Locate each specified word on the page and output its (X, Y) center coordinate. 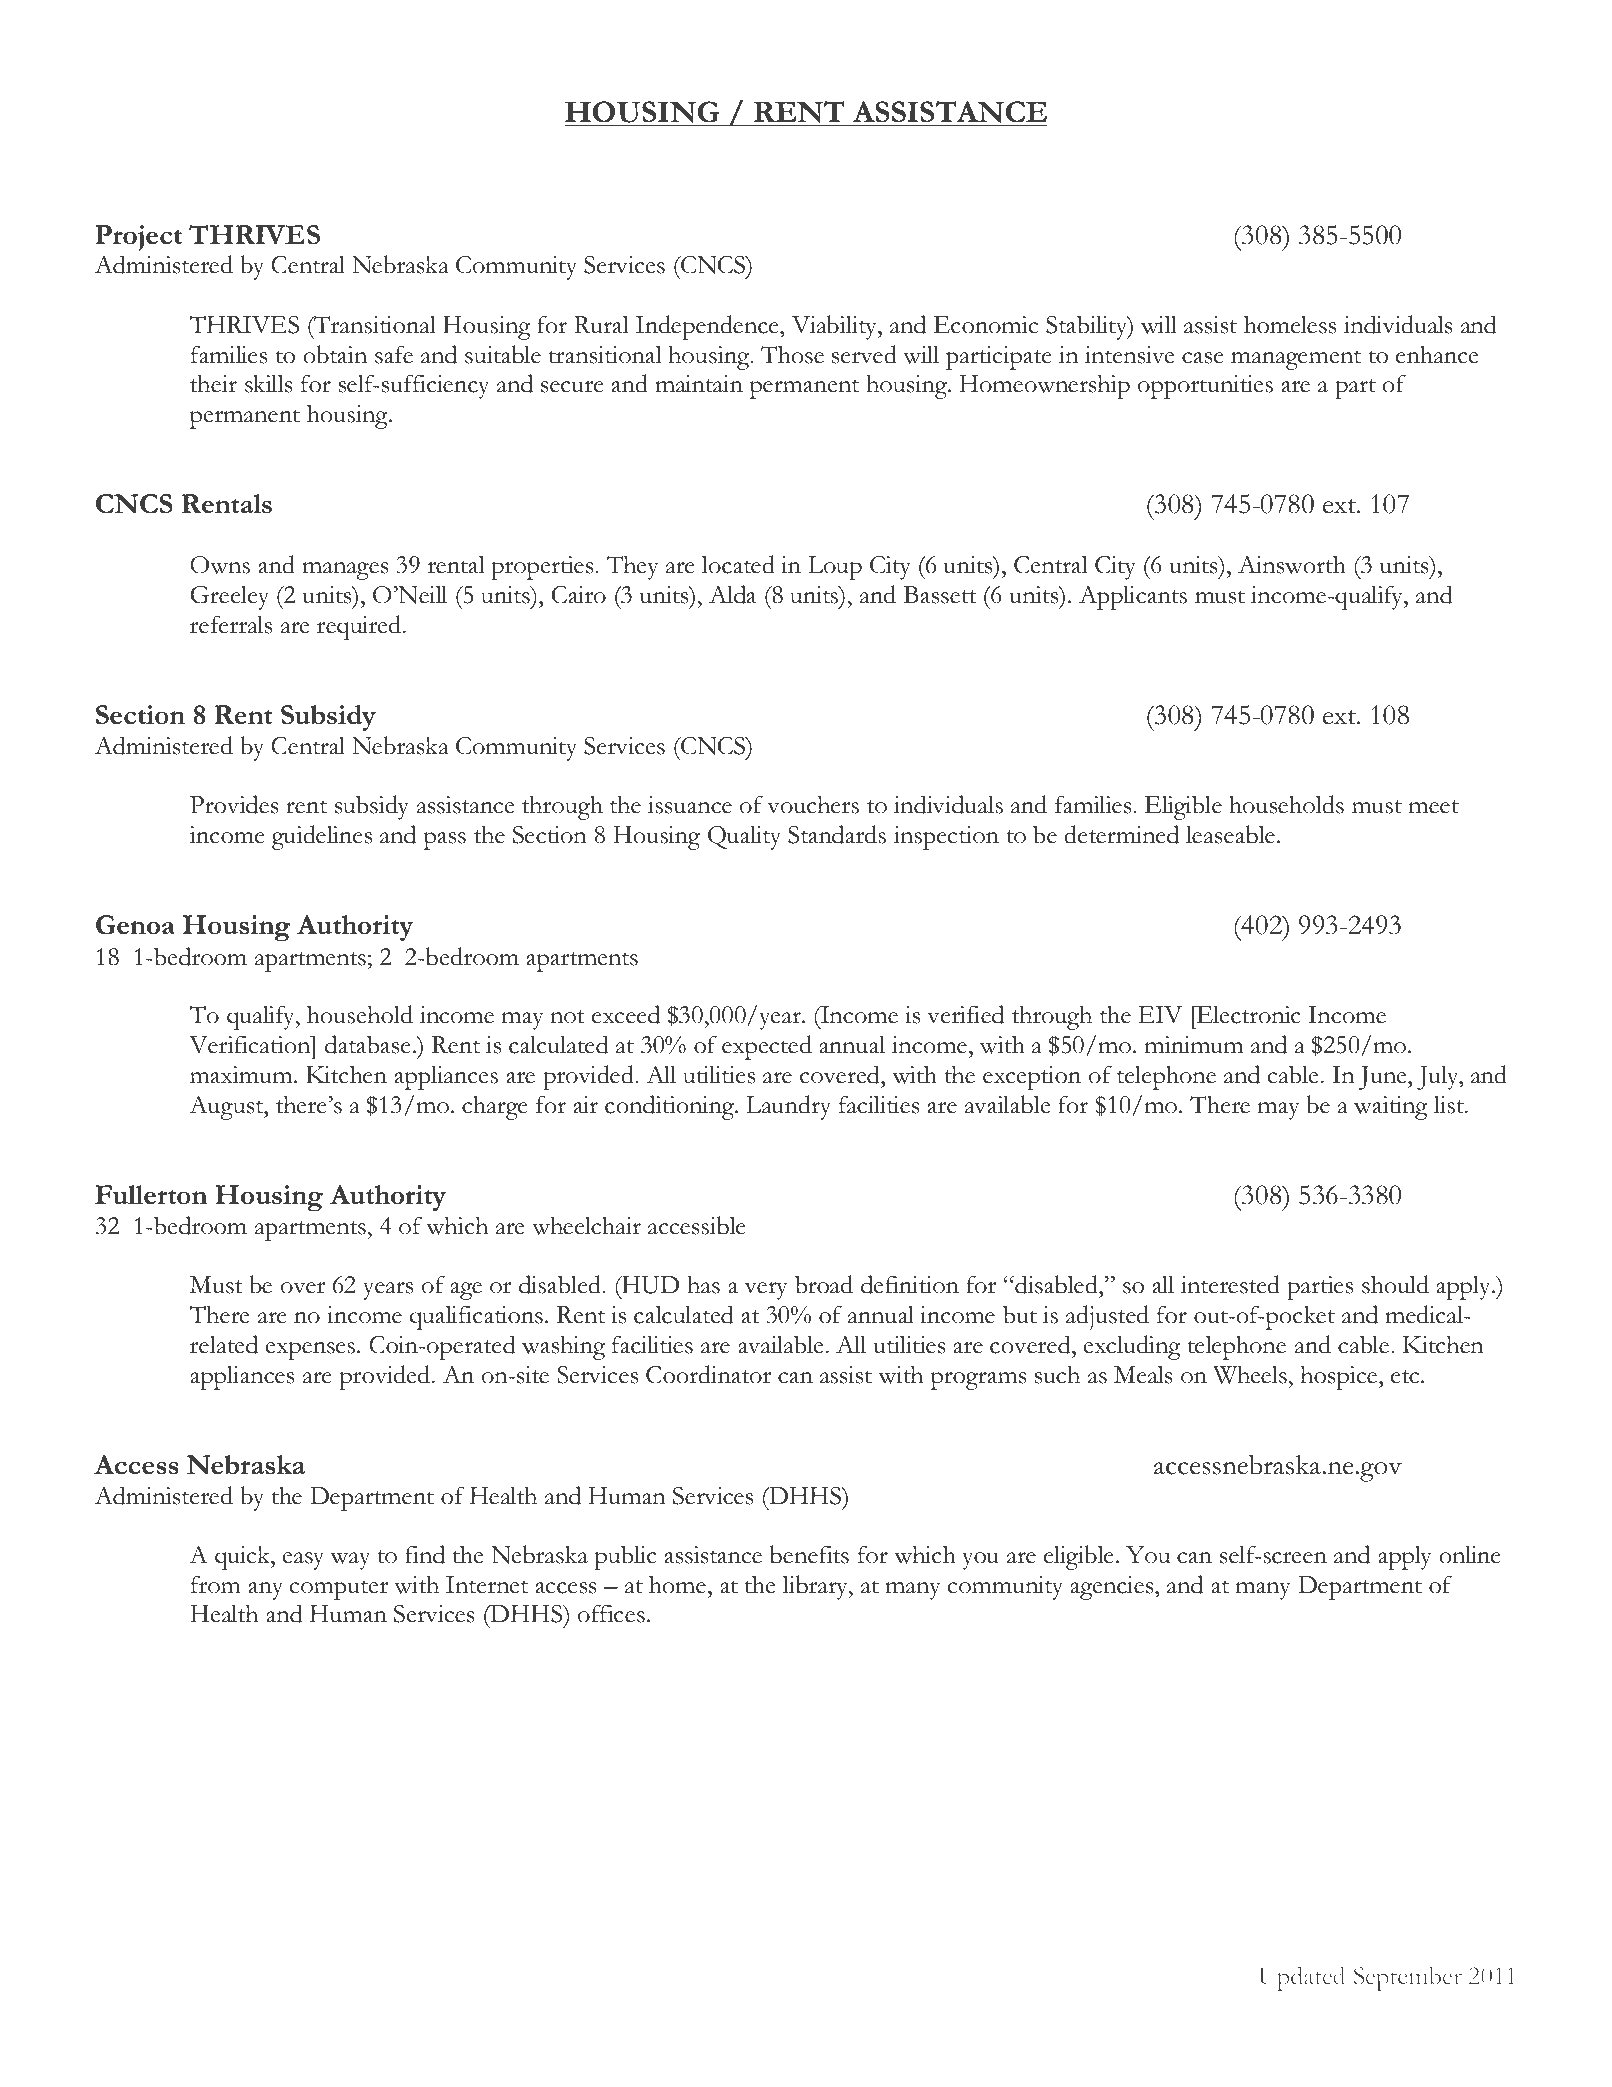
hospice (1340, 1377)
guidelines (322, 837)
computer (338, 1590)
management (1296, 360)
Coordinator (708, 1374)
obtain (335, 354)
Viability (835, 327)
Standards (837, 834)
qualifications (476, 1317)
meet (1434, 807)
